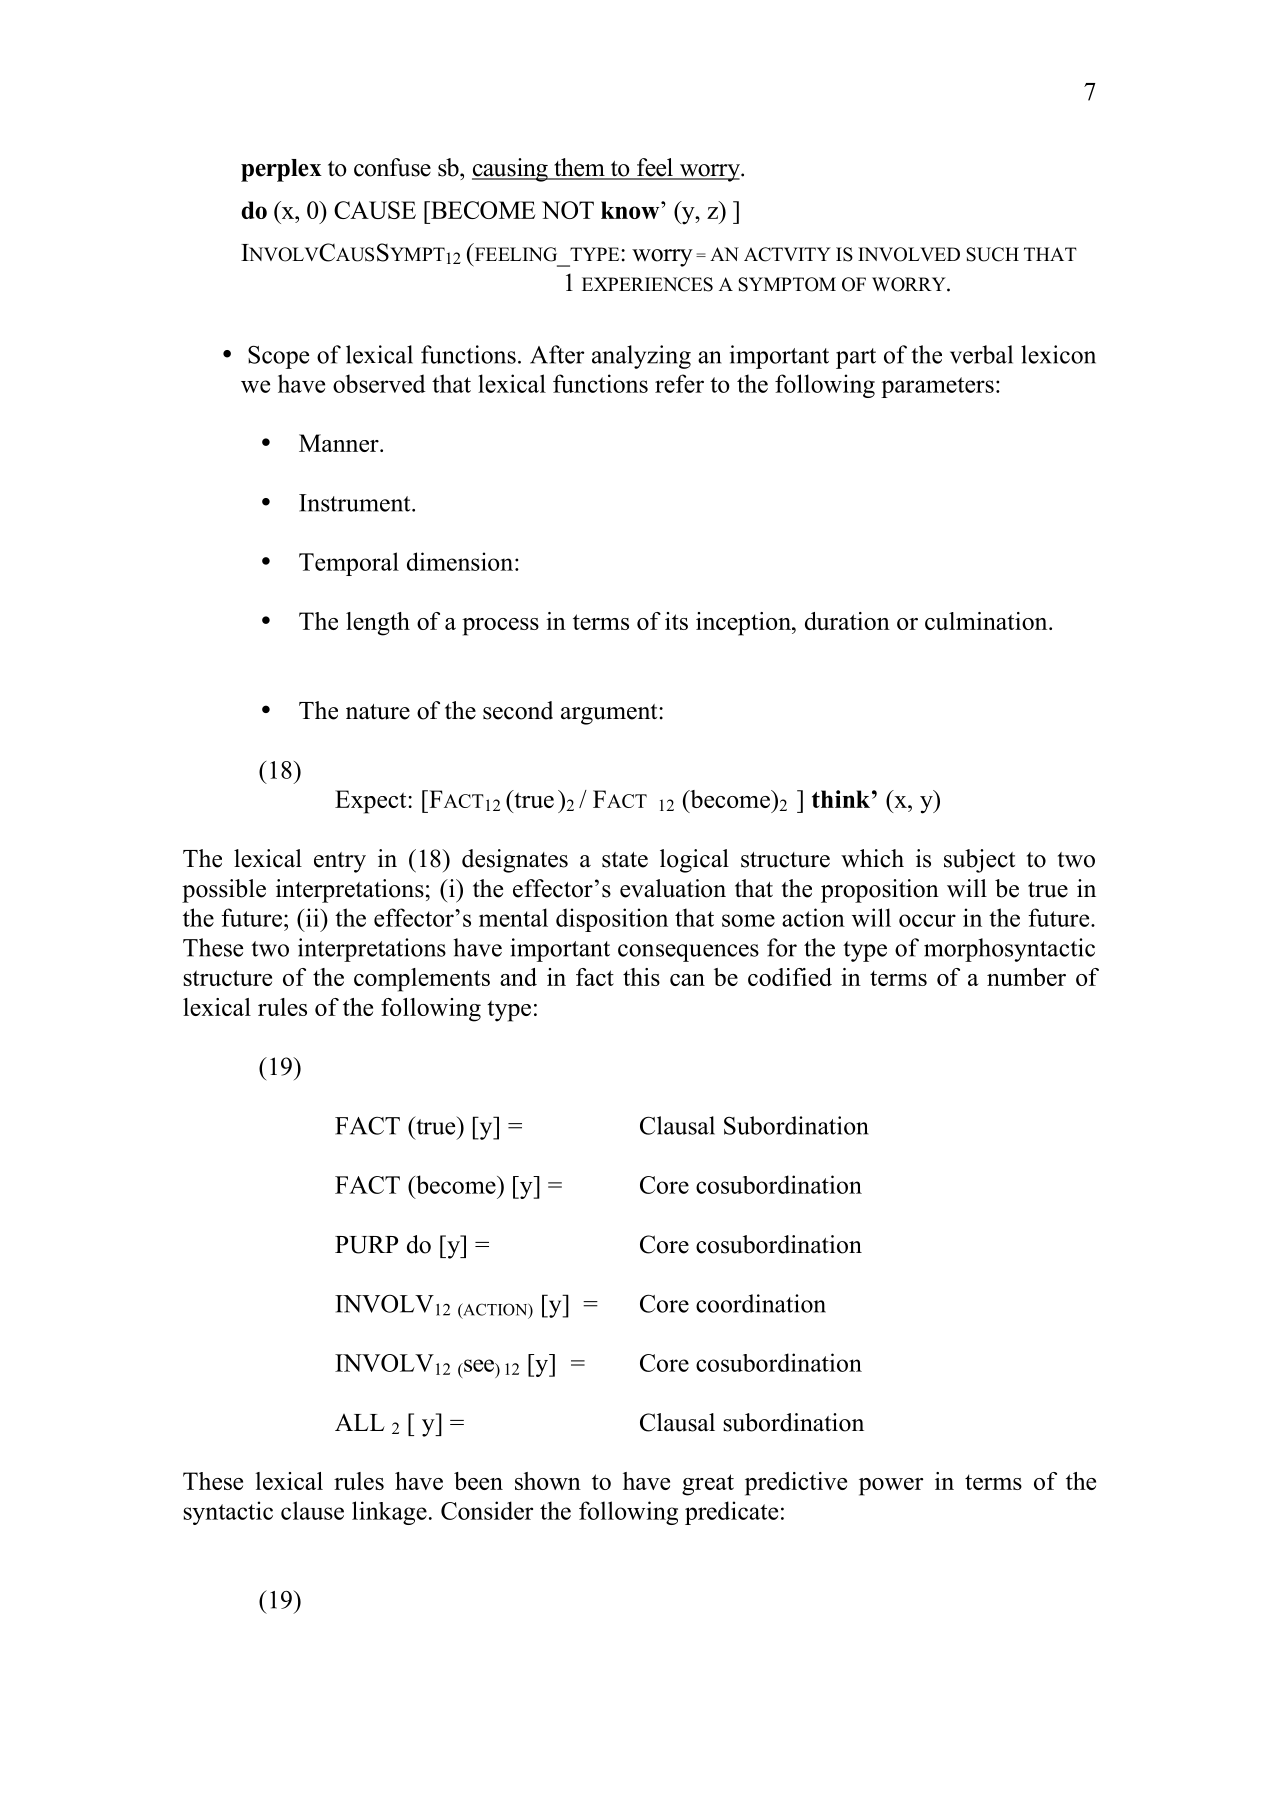 The height and width of the screenshot is (1809, 1279). Describe the element at coordinates (312, 1510) in the screenshot. I see `clause` at that location.
